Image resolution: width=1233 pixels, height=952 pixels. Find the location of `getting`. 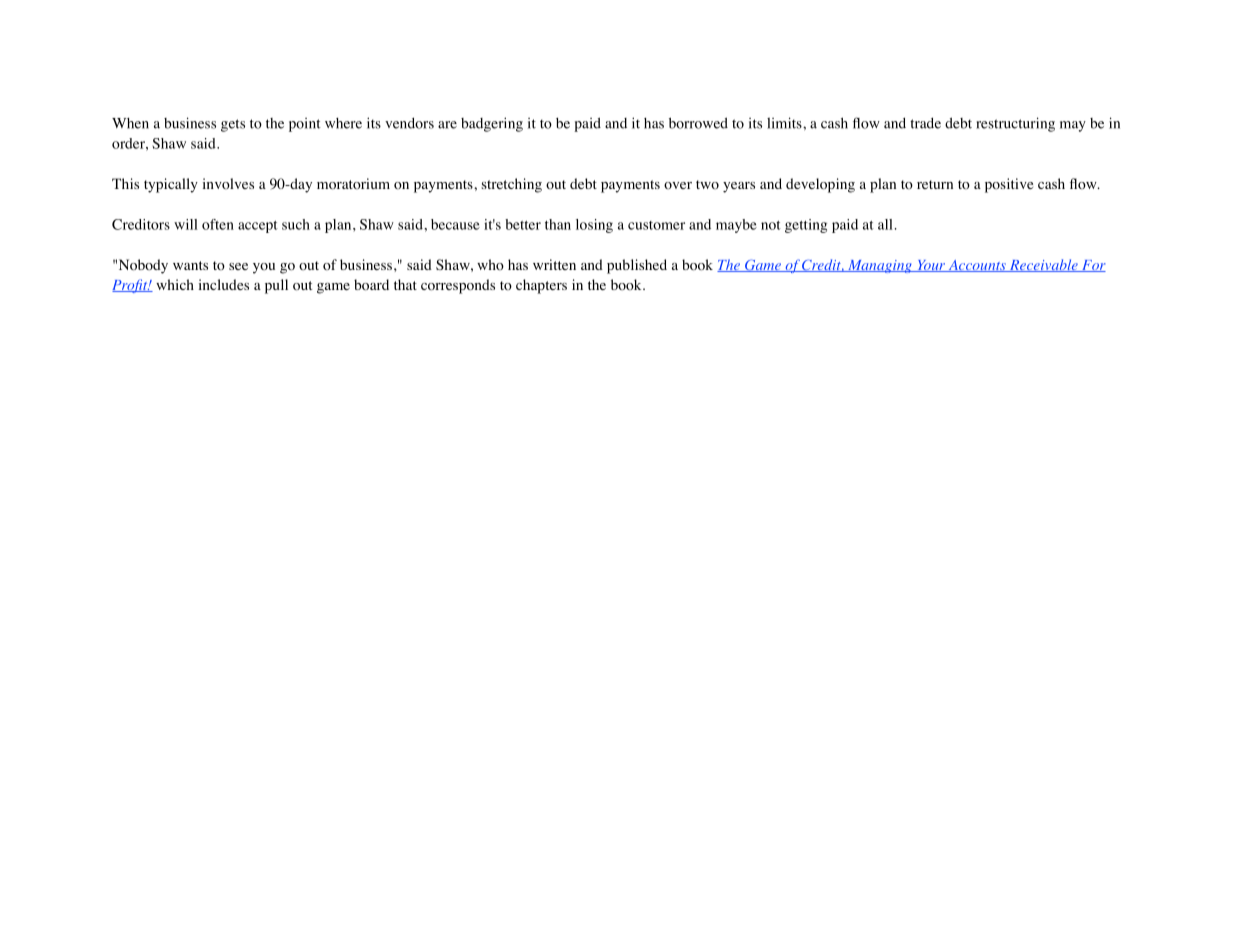

getting is located at coordinates (806, 226).
